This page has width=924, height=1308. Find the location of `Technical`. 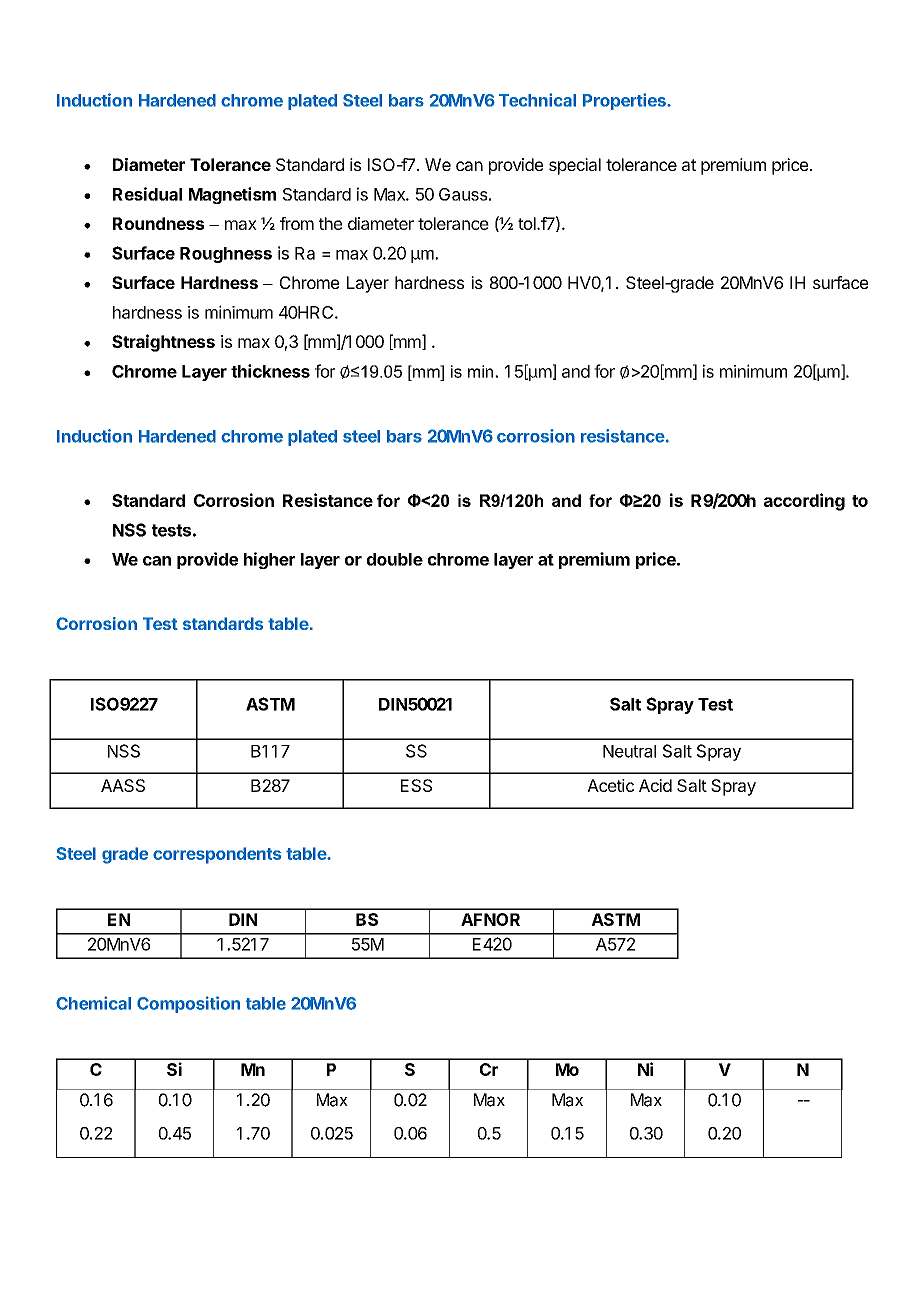

Technical is located at coordinates (537, 100).
